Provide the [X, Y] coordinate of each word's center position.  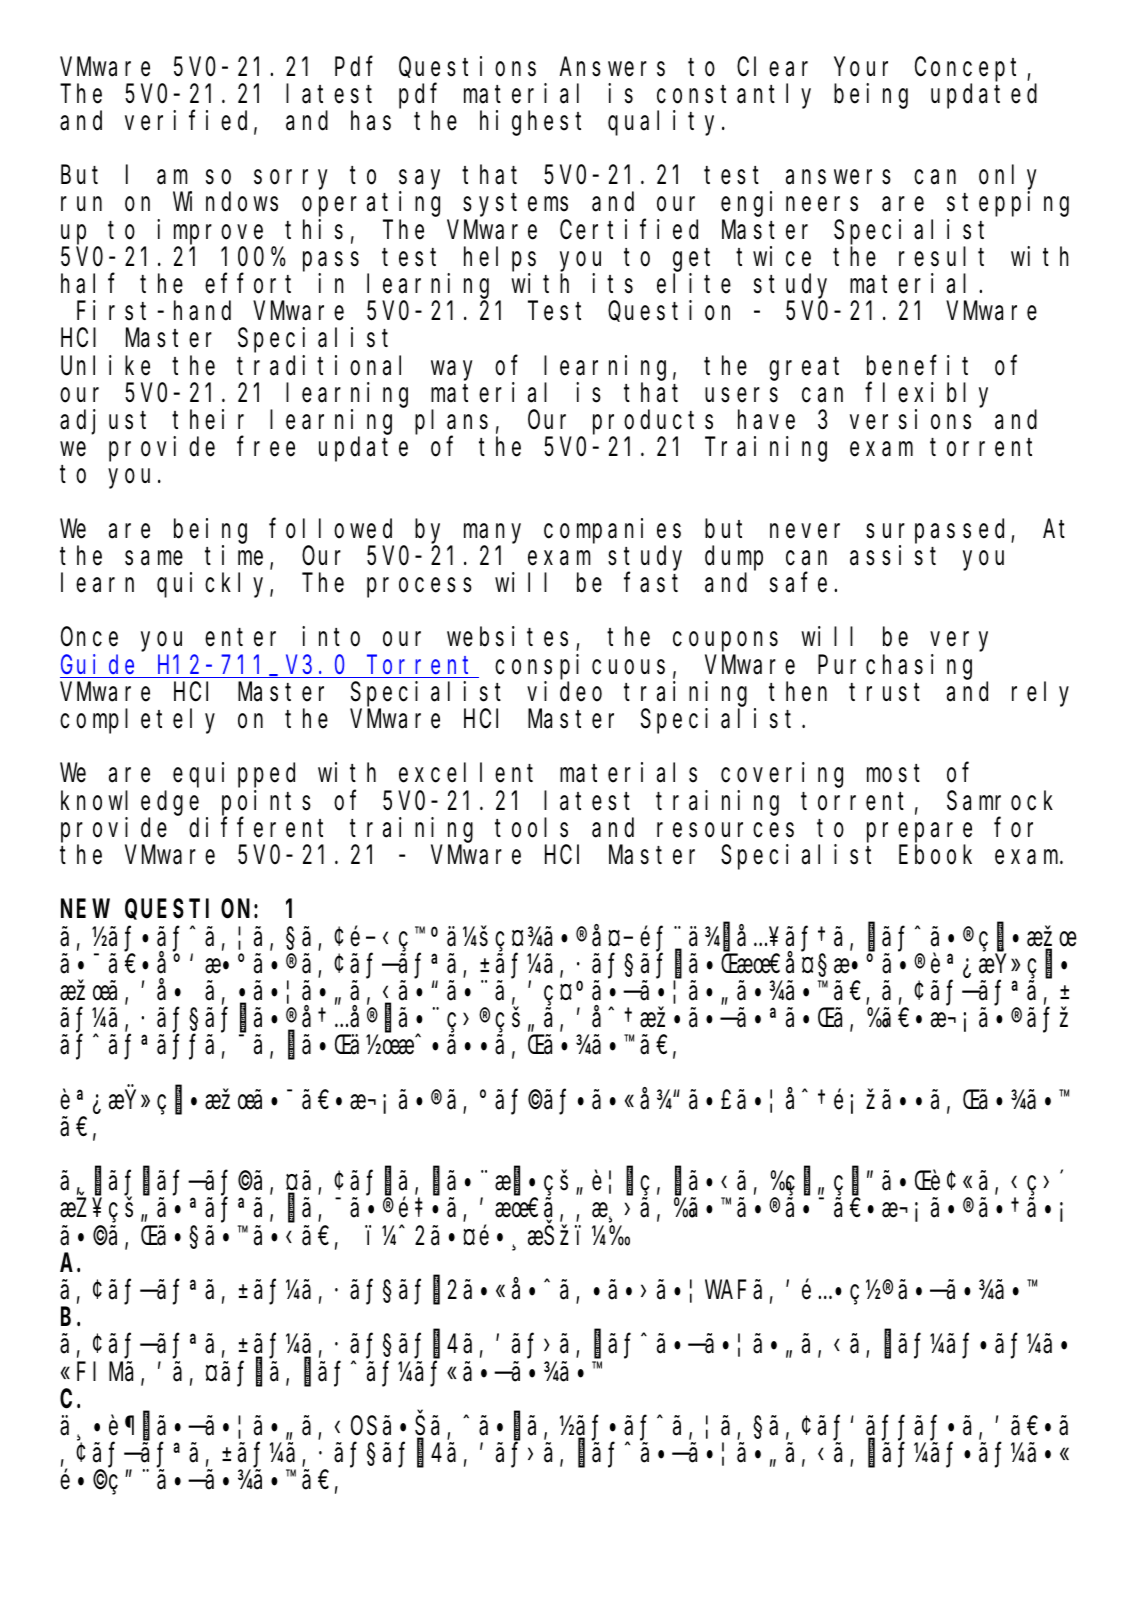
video [564, 691]
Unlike [105, 365]
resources [725, 830]
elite [694, 283]
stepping [1008, 204]
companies [612, 531]
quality [665, 123]
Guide [97, 664]
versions [910, 419]
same [154, 558]
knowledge [130, 803]
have [766, 420]
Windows [225, 202]
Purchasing [895, 667]
